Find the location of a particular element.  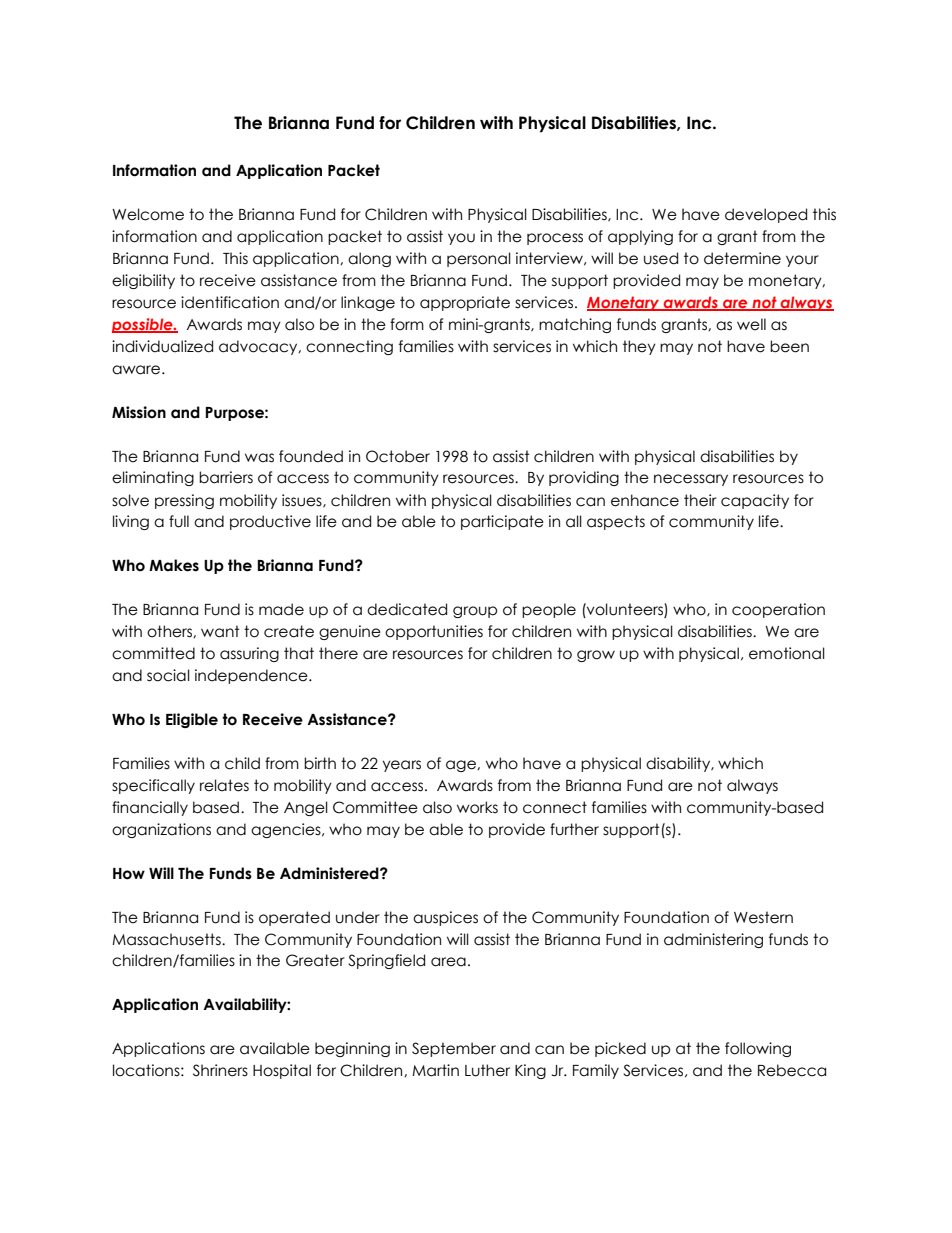

their is located at coordinates (700, 500).
